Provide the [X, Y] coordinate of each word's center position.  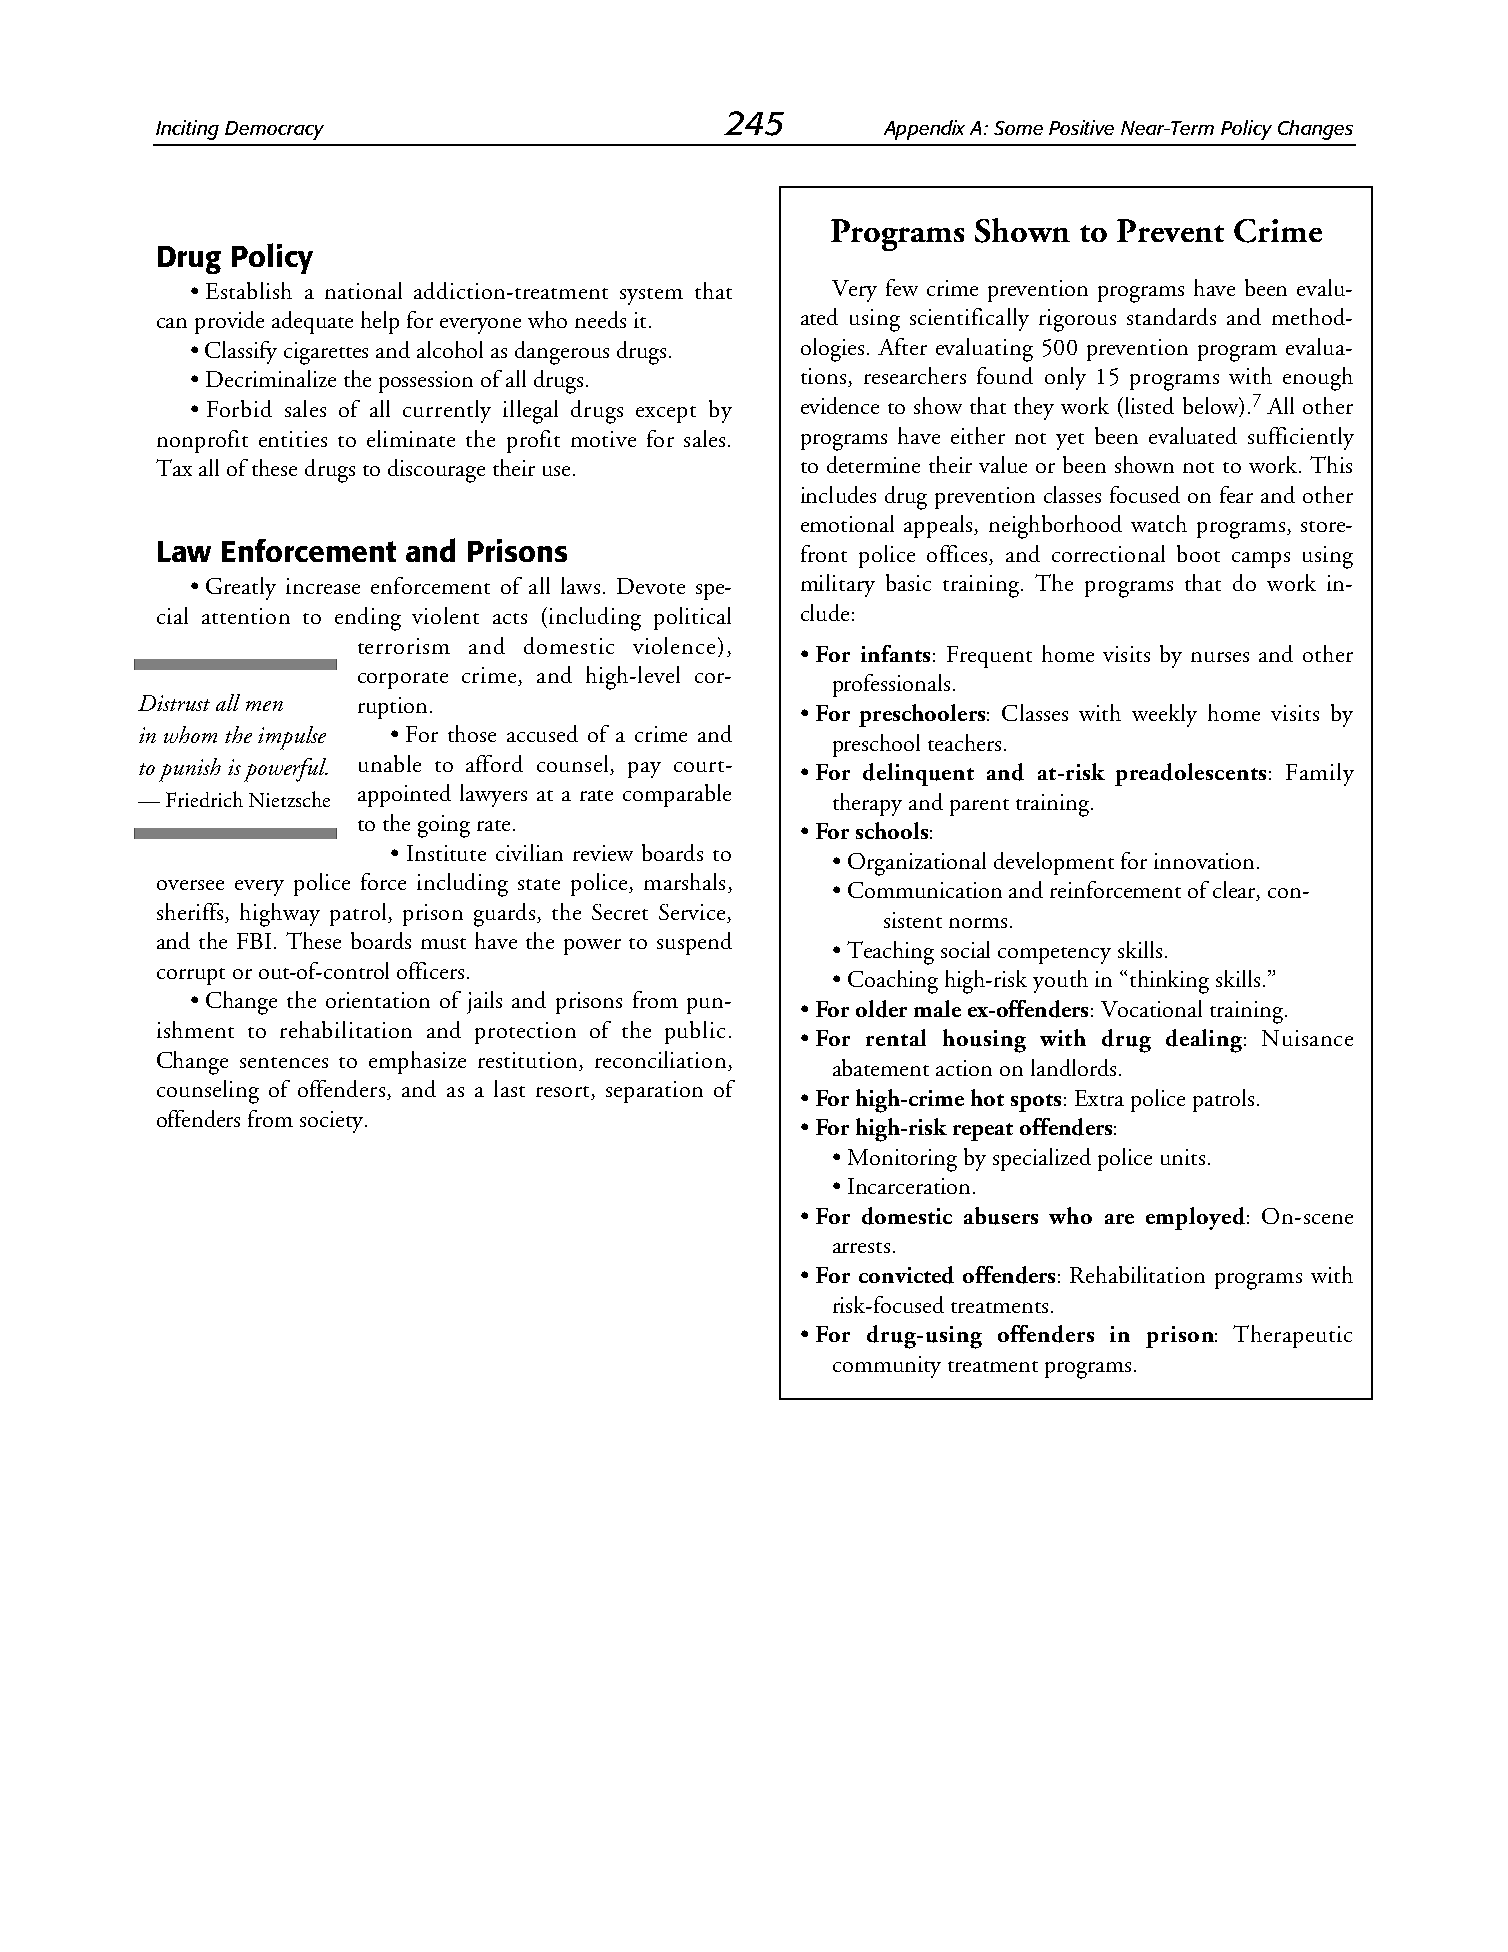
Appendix [924, 130]
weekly [1164, 715]
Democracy [274, 130]
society [333, 1122]
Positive [1081, 127]
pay [644, 770]
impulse [292, 738]
